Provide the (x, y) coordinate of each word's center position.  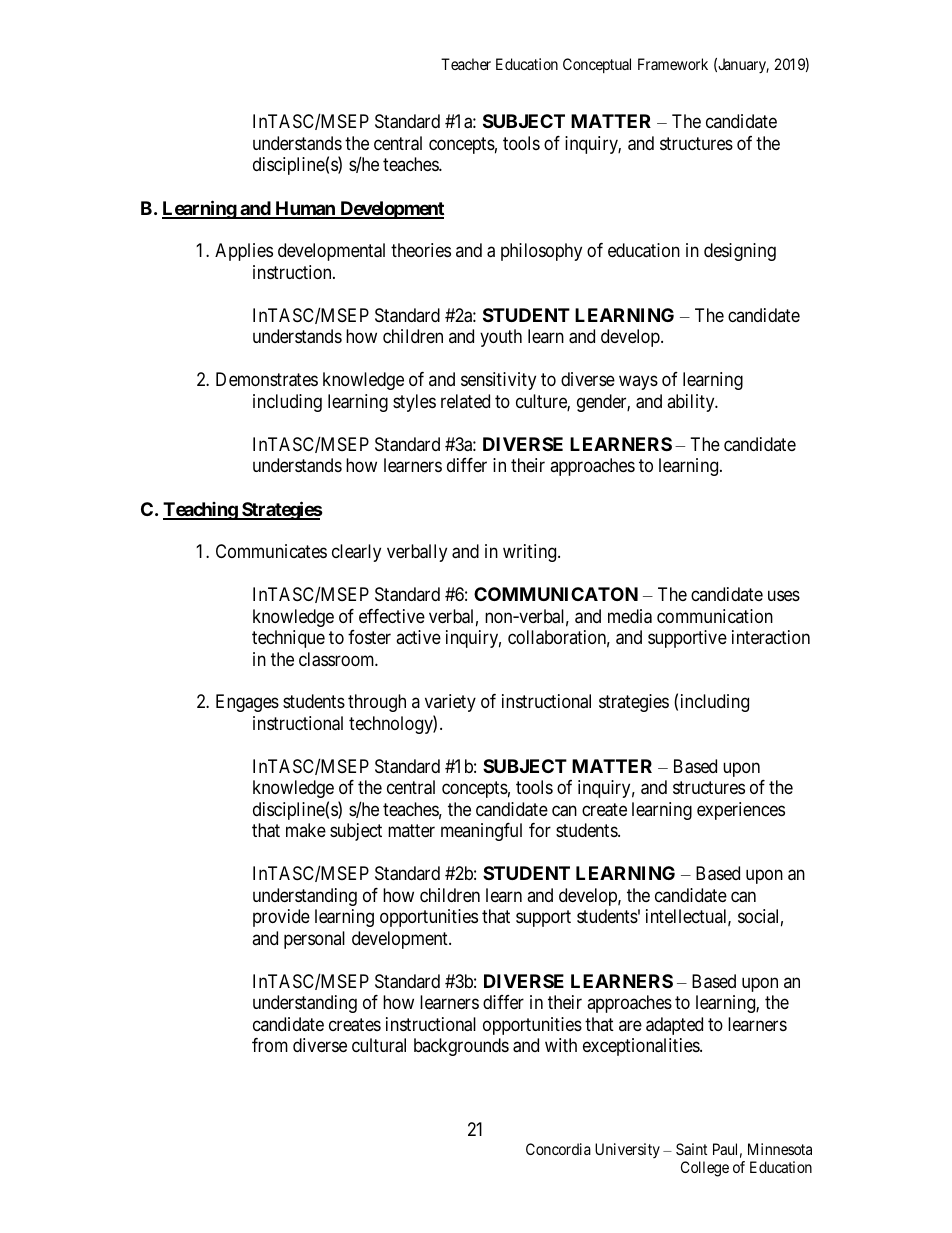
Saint (691, 1149)
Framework (673, 64)
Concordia (558, 1149)
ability (692, 403)
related (465, 401)
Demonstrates (267, 379)
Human (305, 209)
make (306, 830)
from (270, 1045)
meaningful (481, 832)
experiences (741, 811)
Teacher (466, 64)
